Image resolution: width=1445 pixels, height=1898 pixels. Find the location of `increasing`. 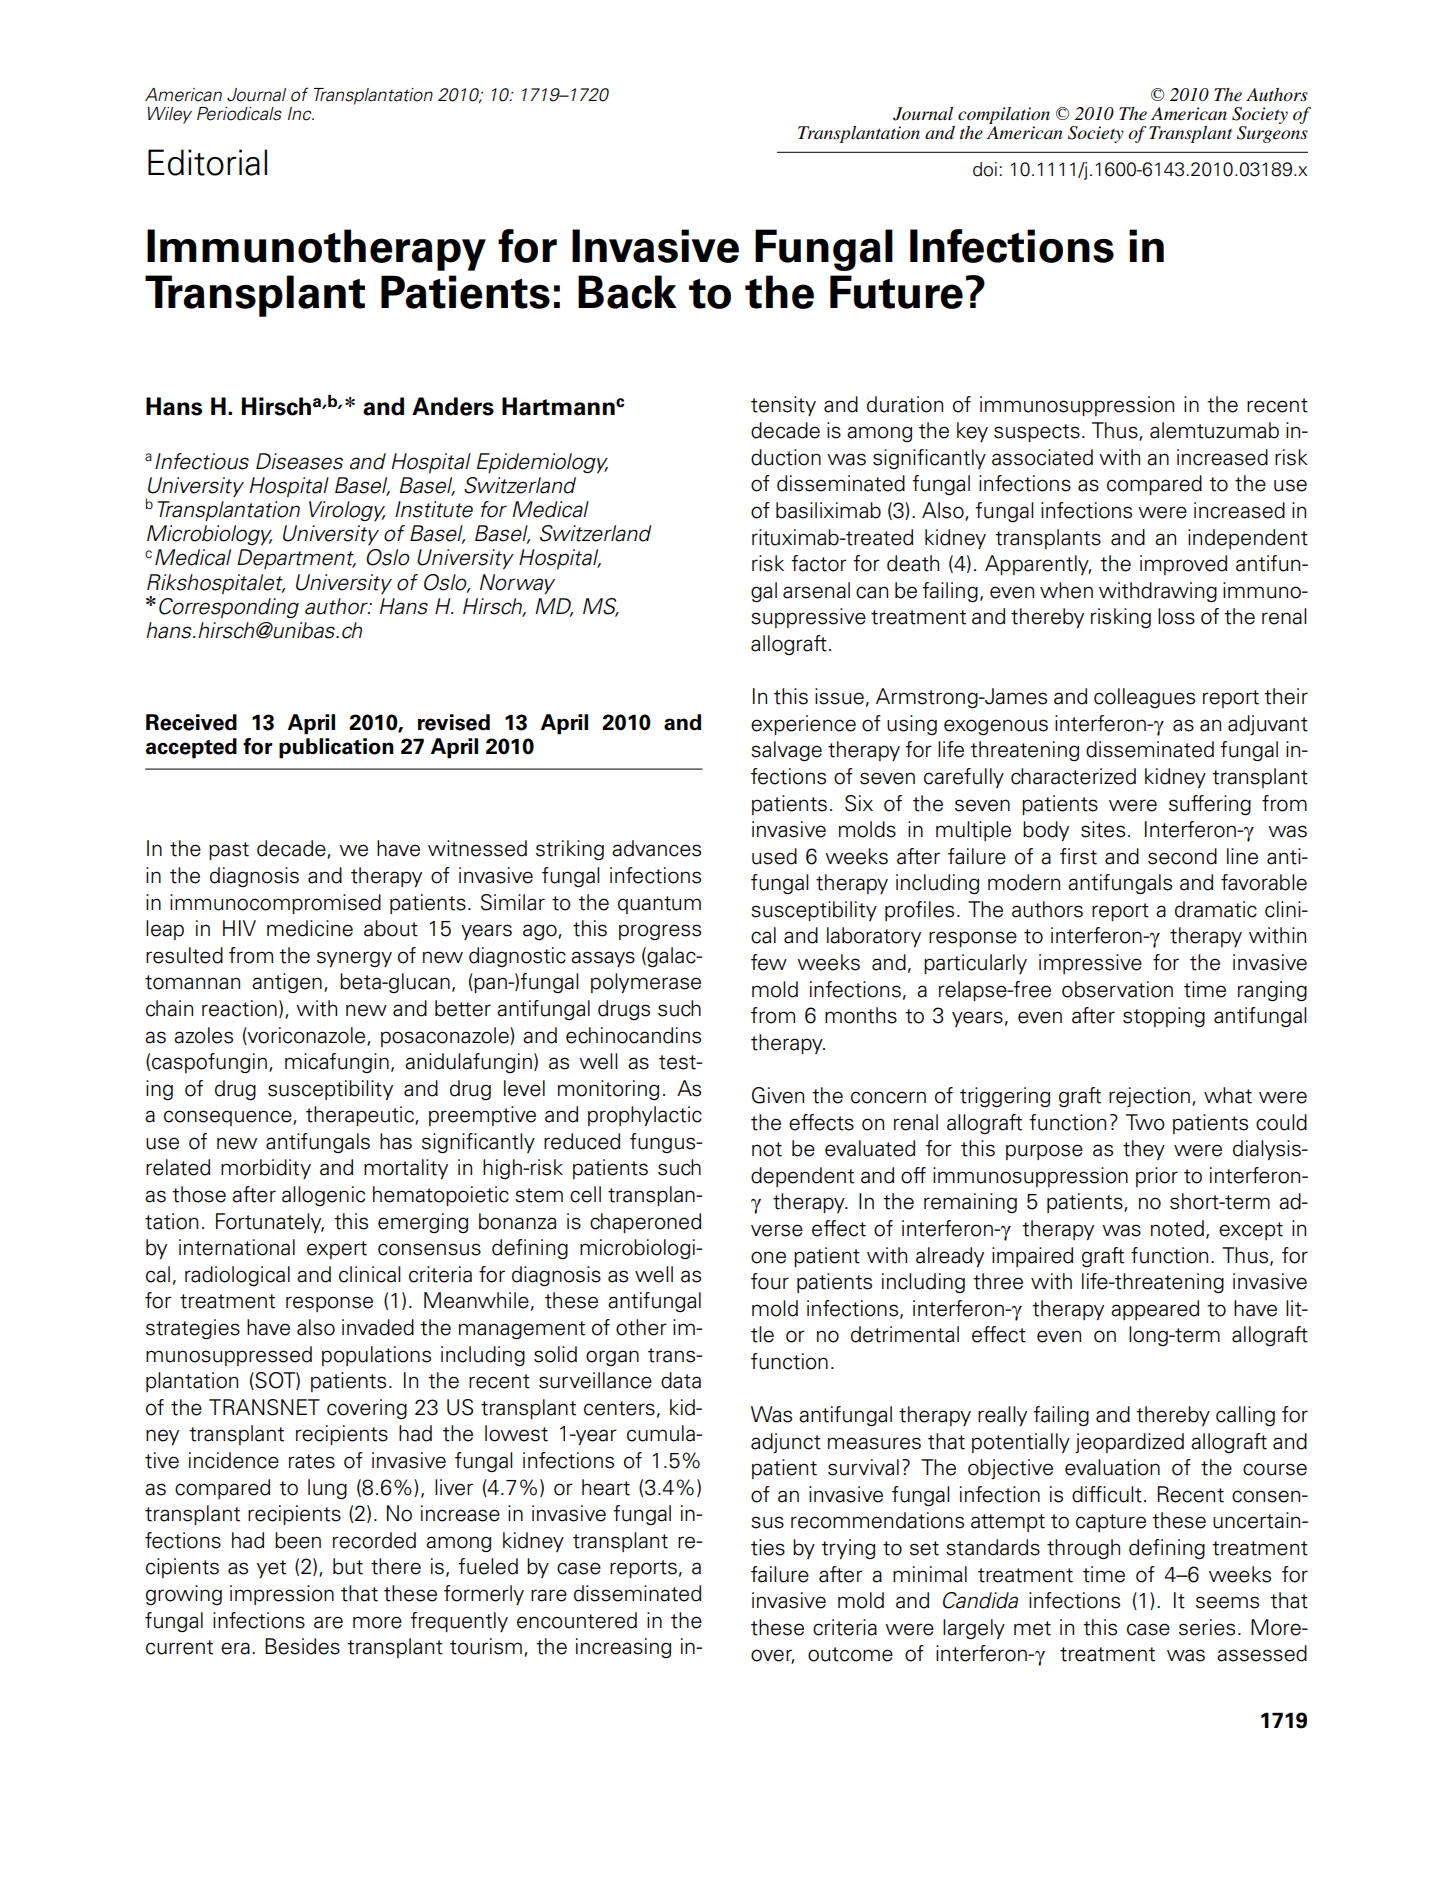

increasing is located at coordinates (623, 1648).
